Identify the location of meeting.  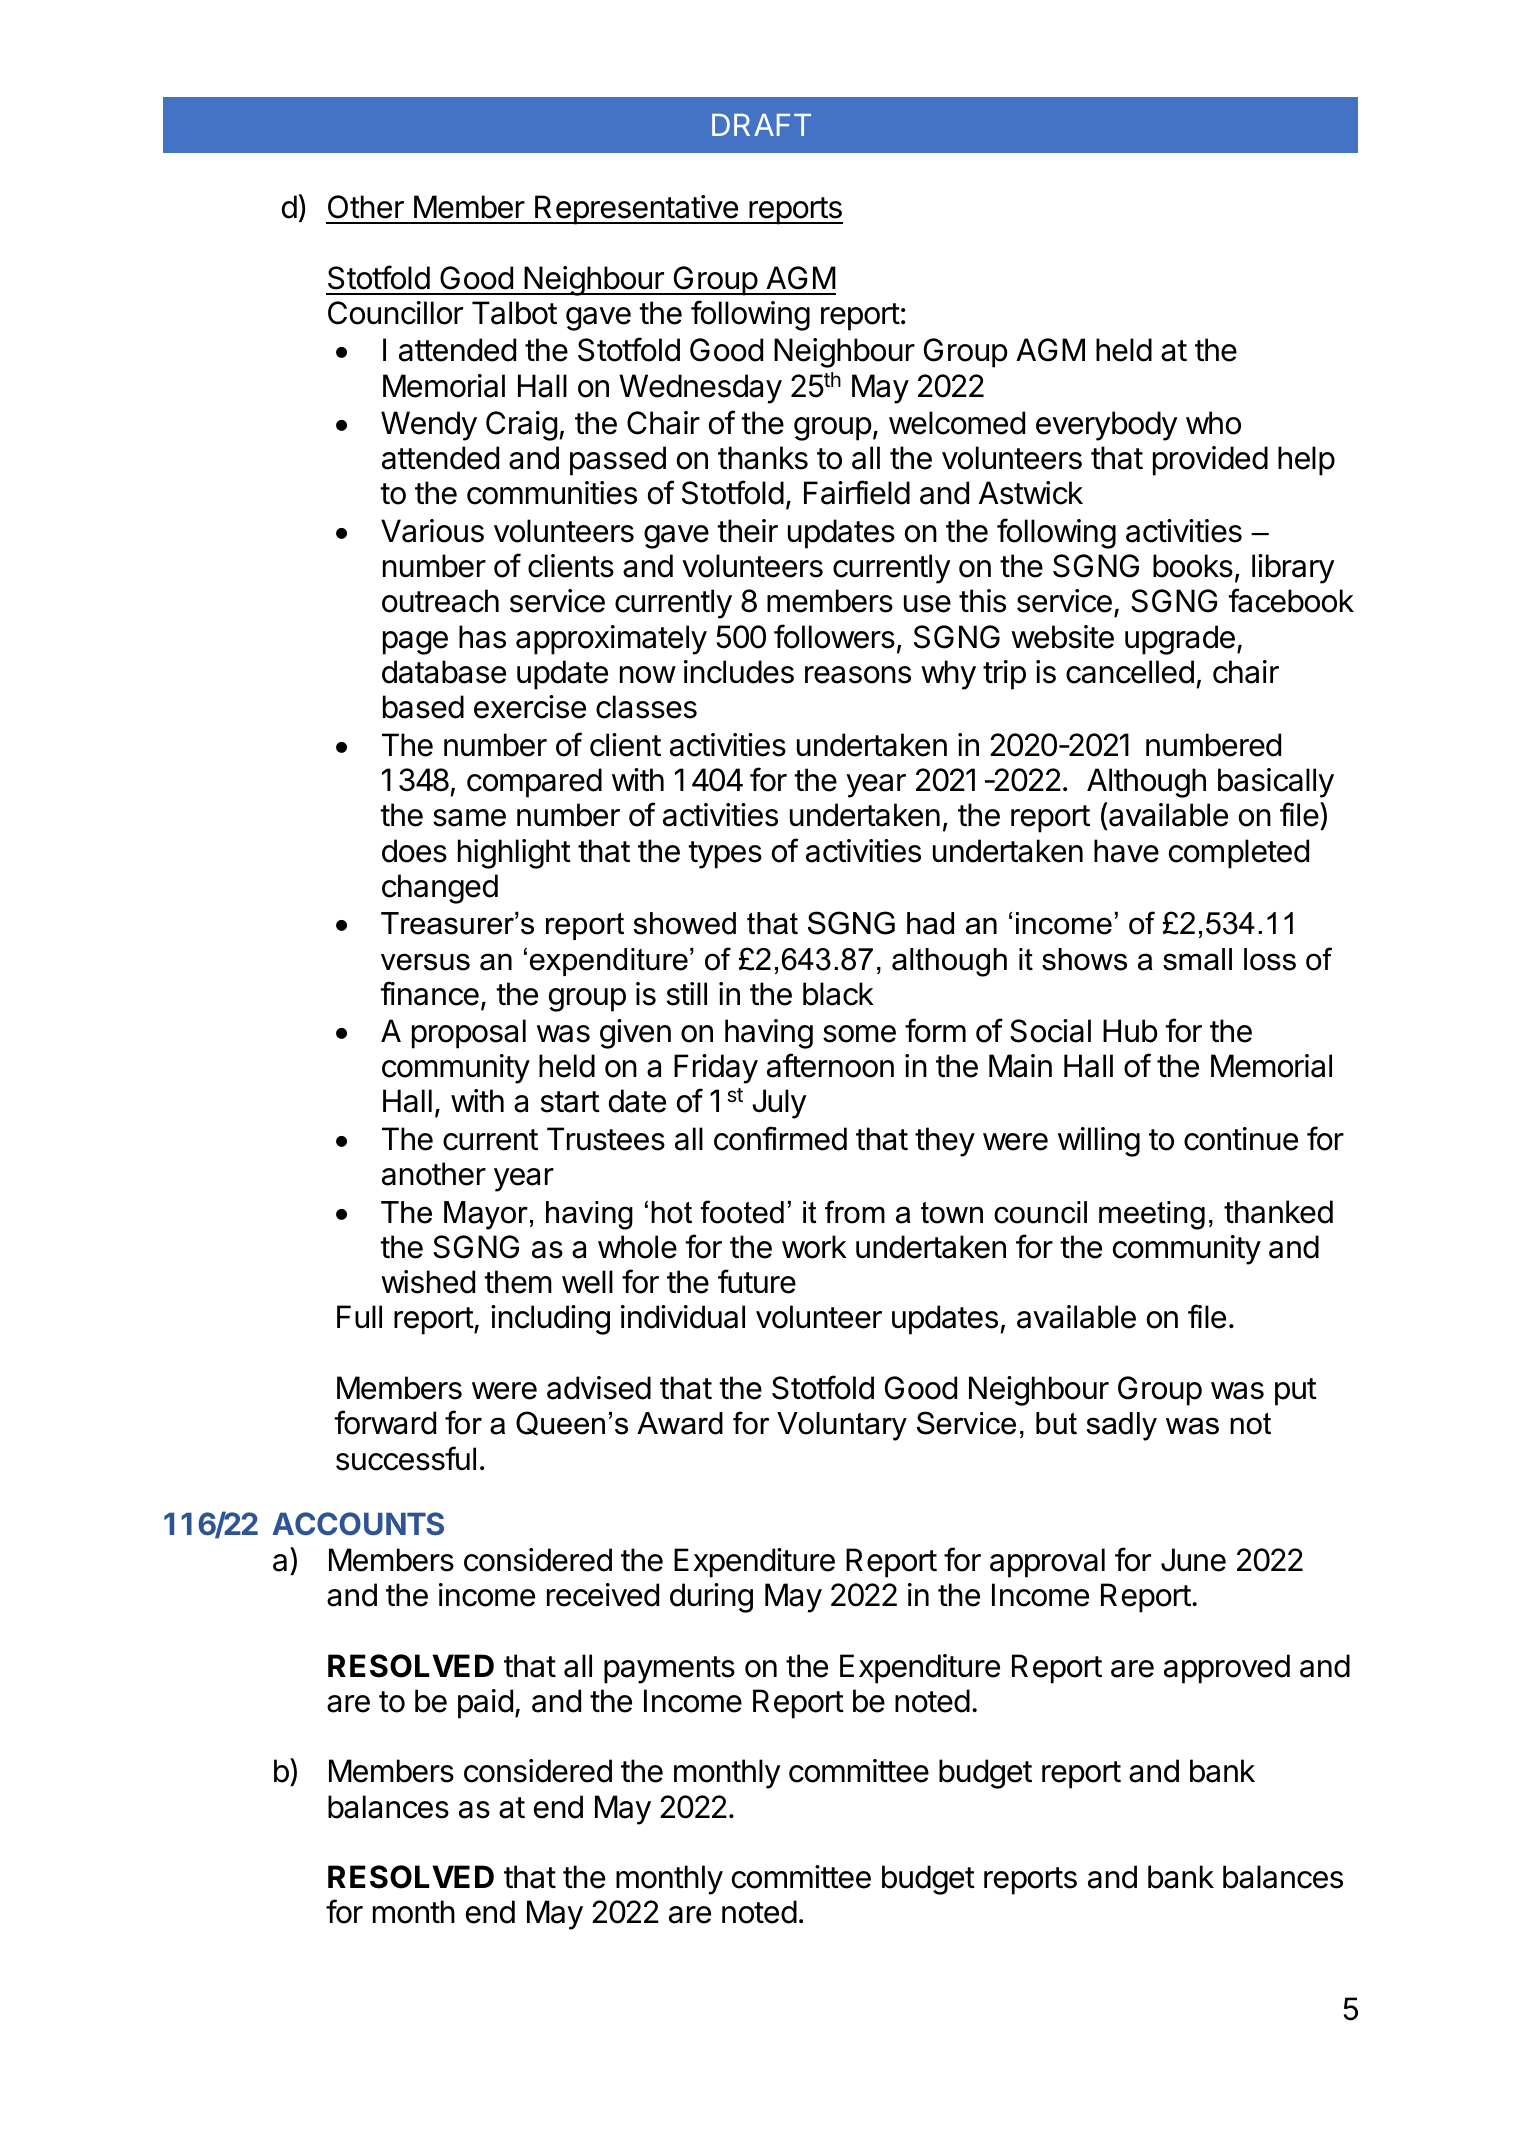
(1152, 1215).
